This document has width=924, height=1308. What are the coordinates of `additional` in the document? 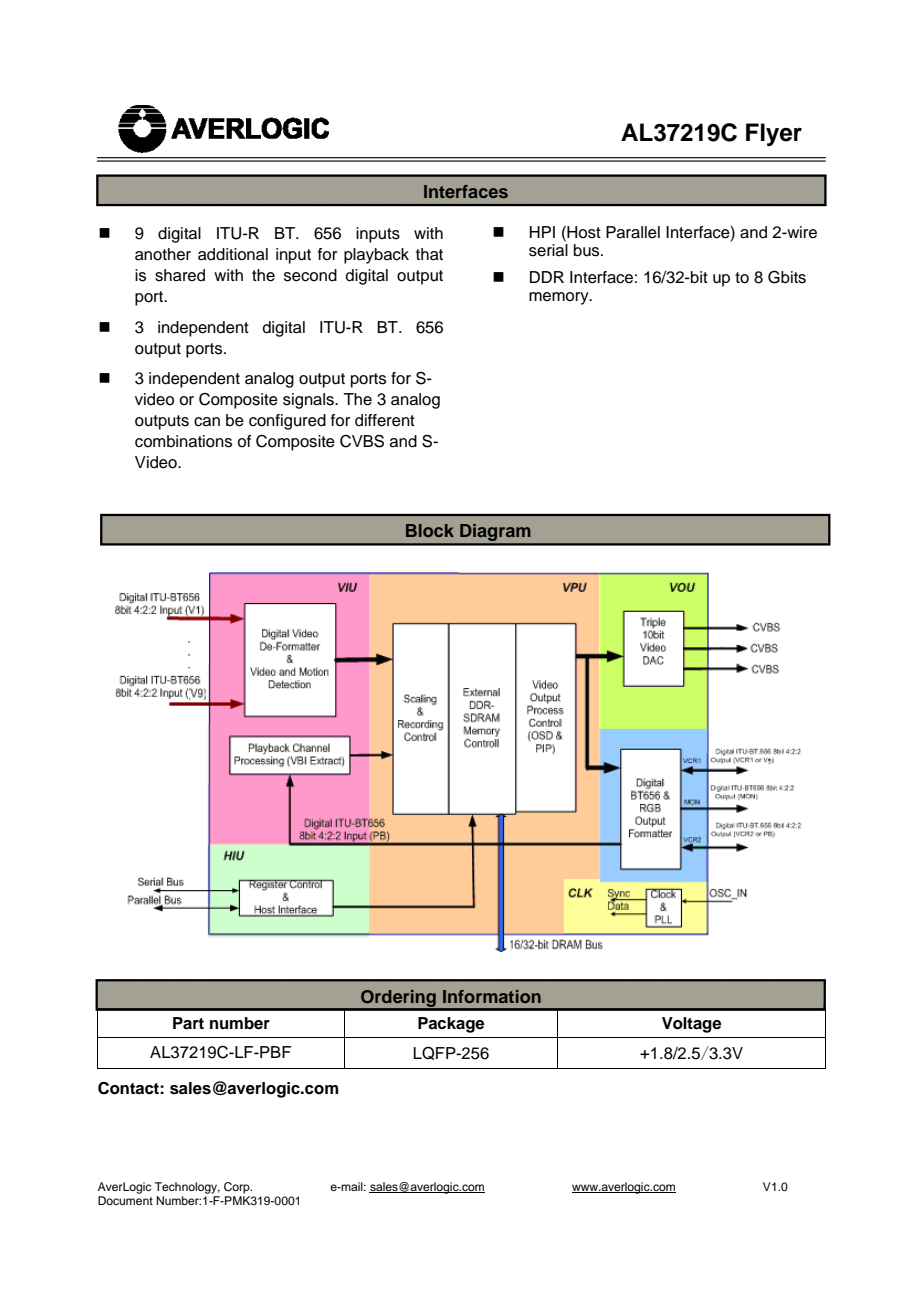 It's located at (233, 254).
